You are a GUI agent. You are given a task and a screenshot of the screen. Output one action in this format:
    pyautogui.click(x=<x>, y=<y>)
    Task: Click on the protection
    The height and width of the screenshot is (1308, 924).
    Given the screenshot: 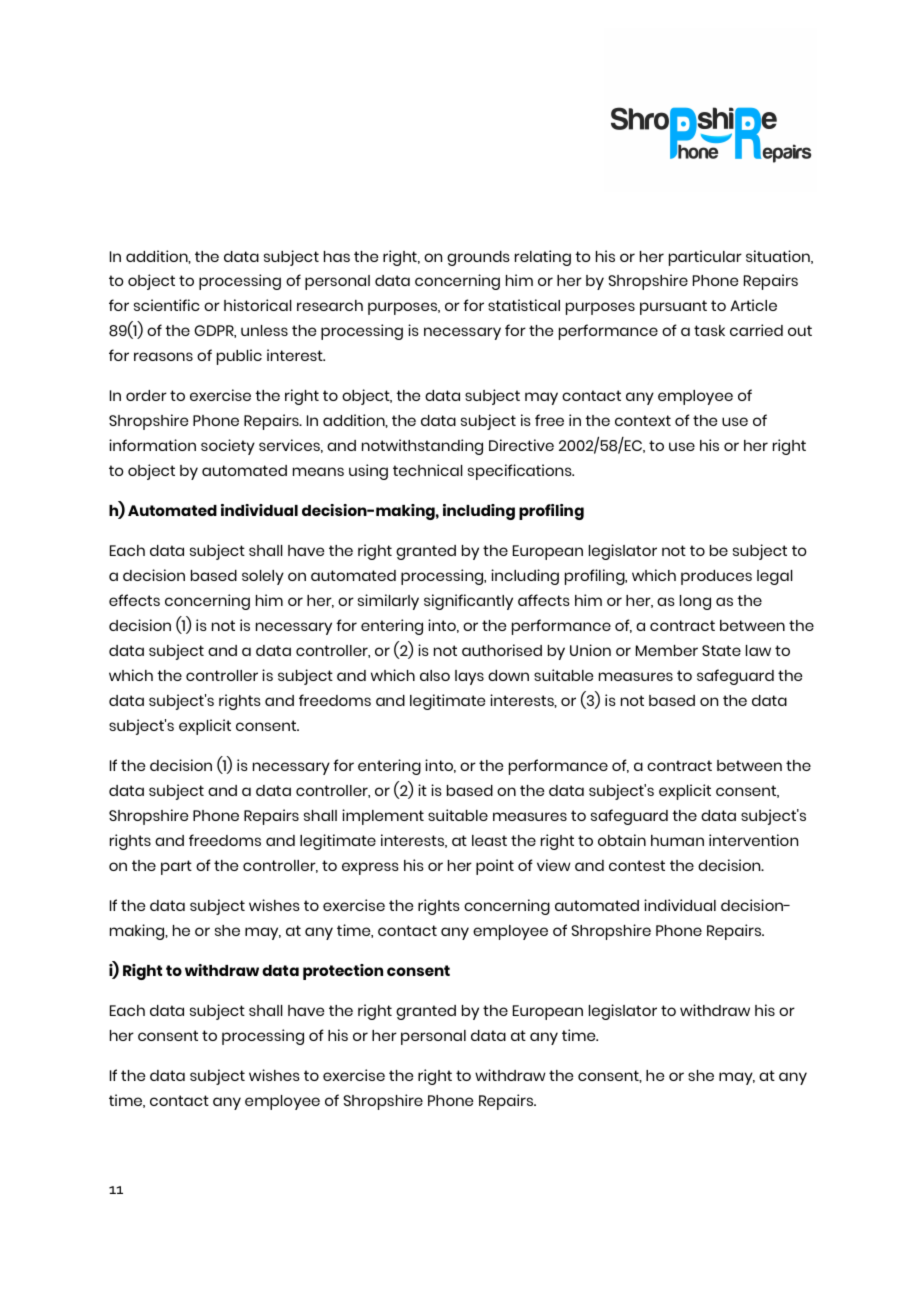 What is the action you would take?
    pyautogui.click(x=343, y=972)
